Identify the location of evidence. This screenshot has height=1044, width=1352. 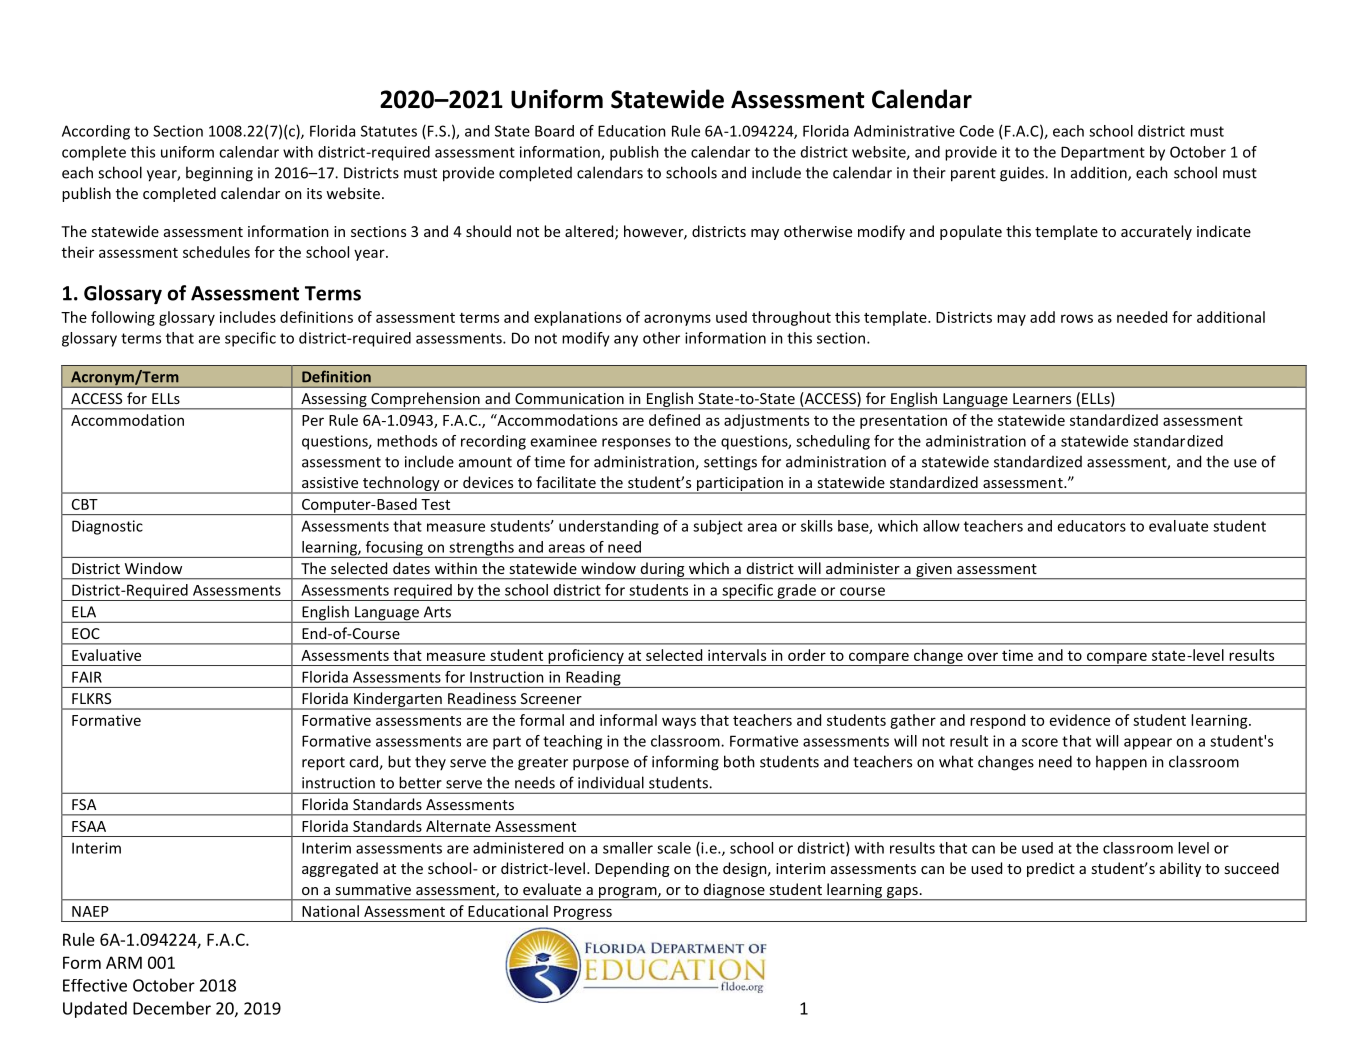
(1080, 720).
